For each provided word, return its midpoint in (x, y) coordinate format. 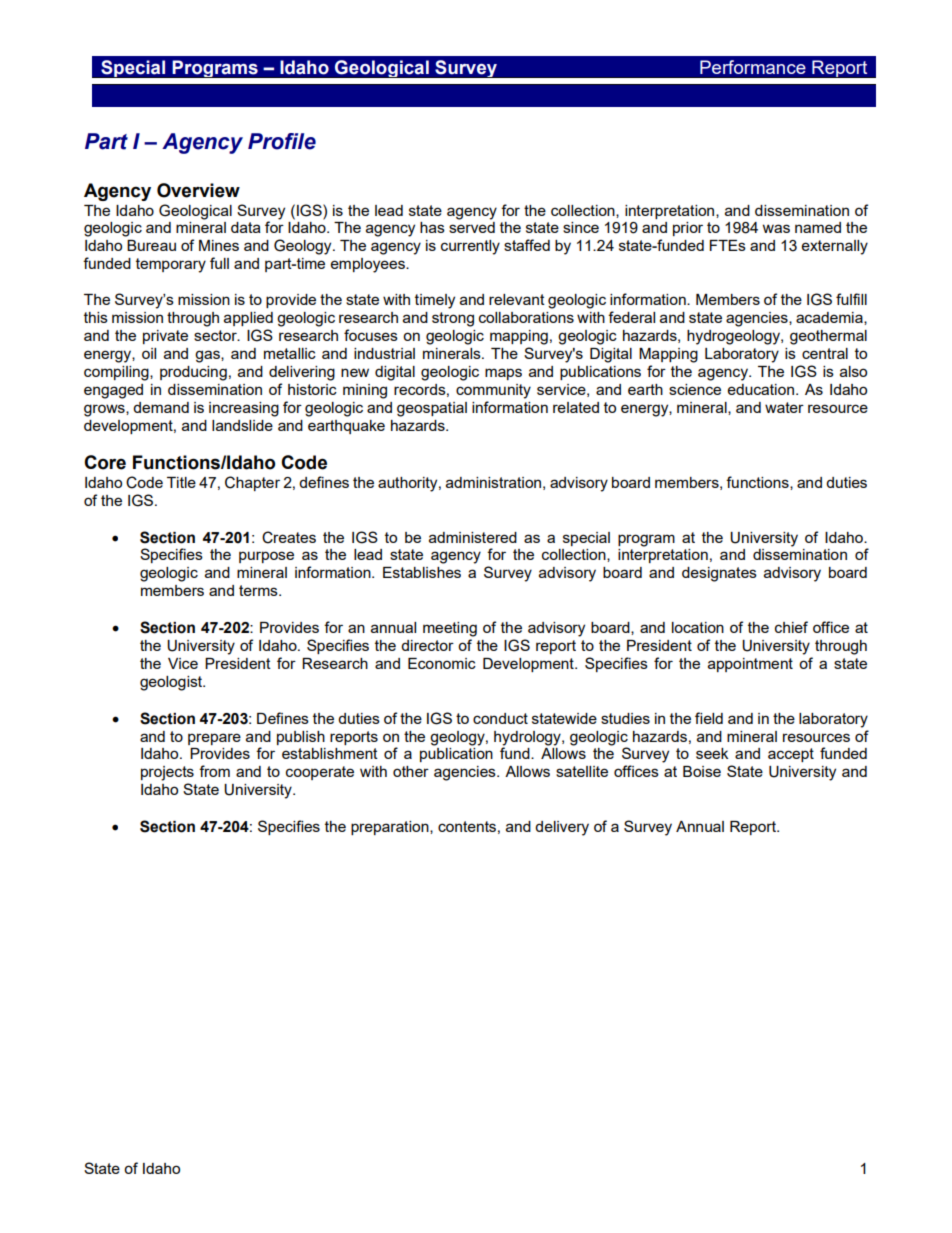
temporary (171, 265)
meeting (450, 629)
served (472, 227)
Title (181, 482)
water (784, 407)
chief (791, 627)
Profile (282, 141)
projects (167, 773)
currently (470, 247)
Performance (753, 67)
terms (259, 590)
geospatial (432, 409)
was (776, 228)
